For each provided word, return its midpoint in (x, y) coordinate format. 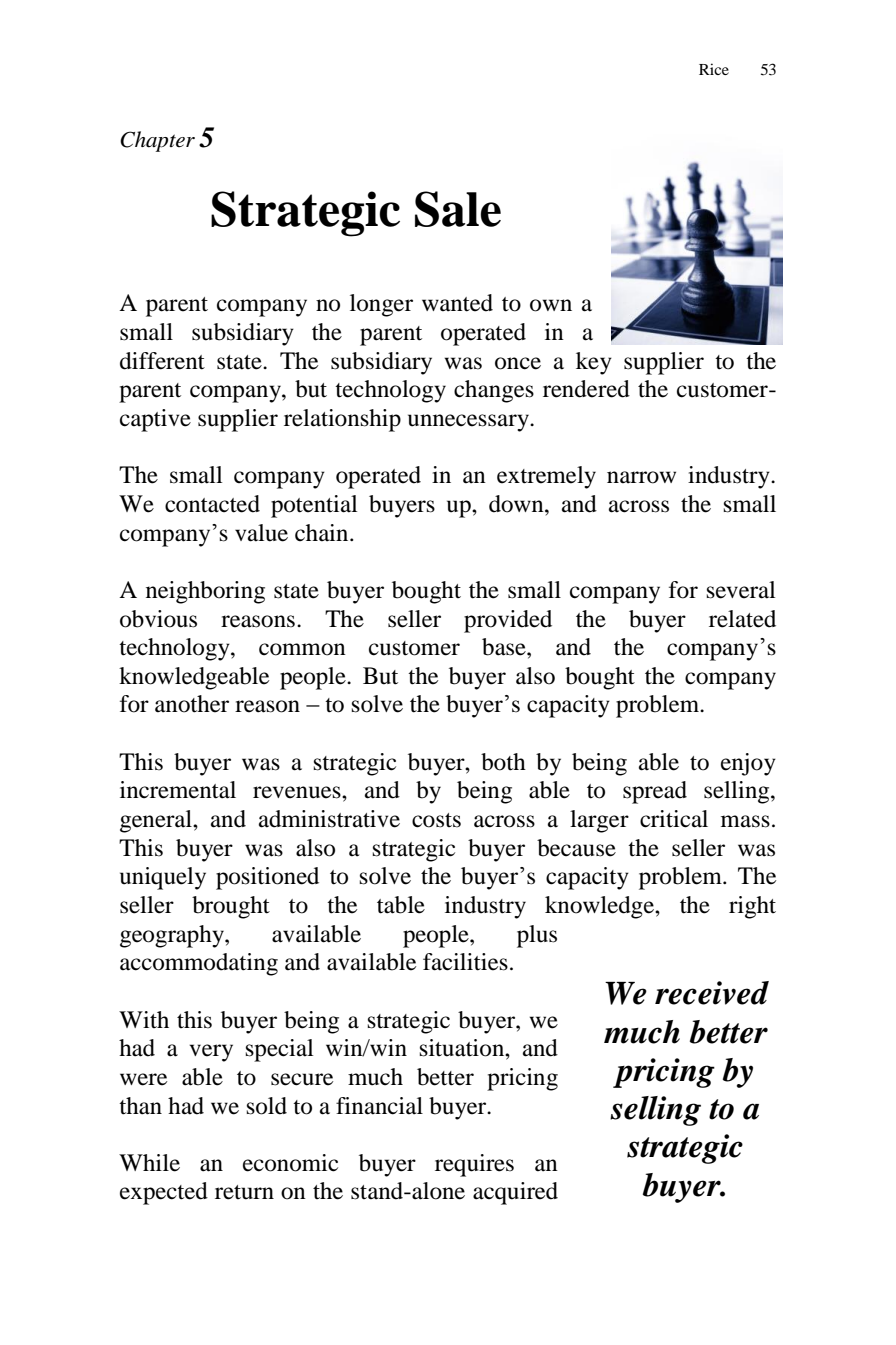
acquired (515, 1193)
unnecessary (469, 423)
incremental (178, 790)
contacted (212, 504)
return (244, 1192)
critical (674, 819)
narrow (641, 477)
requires (474, 1165)
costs (436, 820)
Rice (714, 69)
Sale (458, 209)
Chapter (157, 141)
